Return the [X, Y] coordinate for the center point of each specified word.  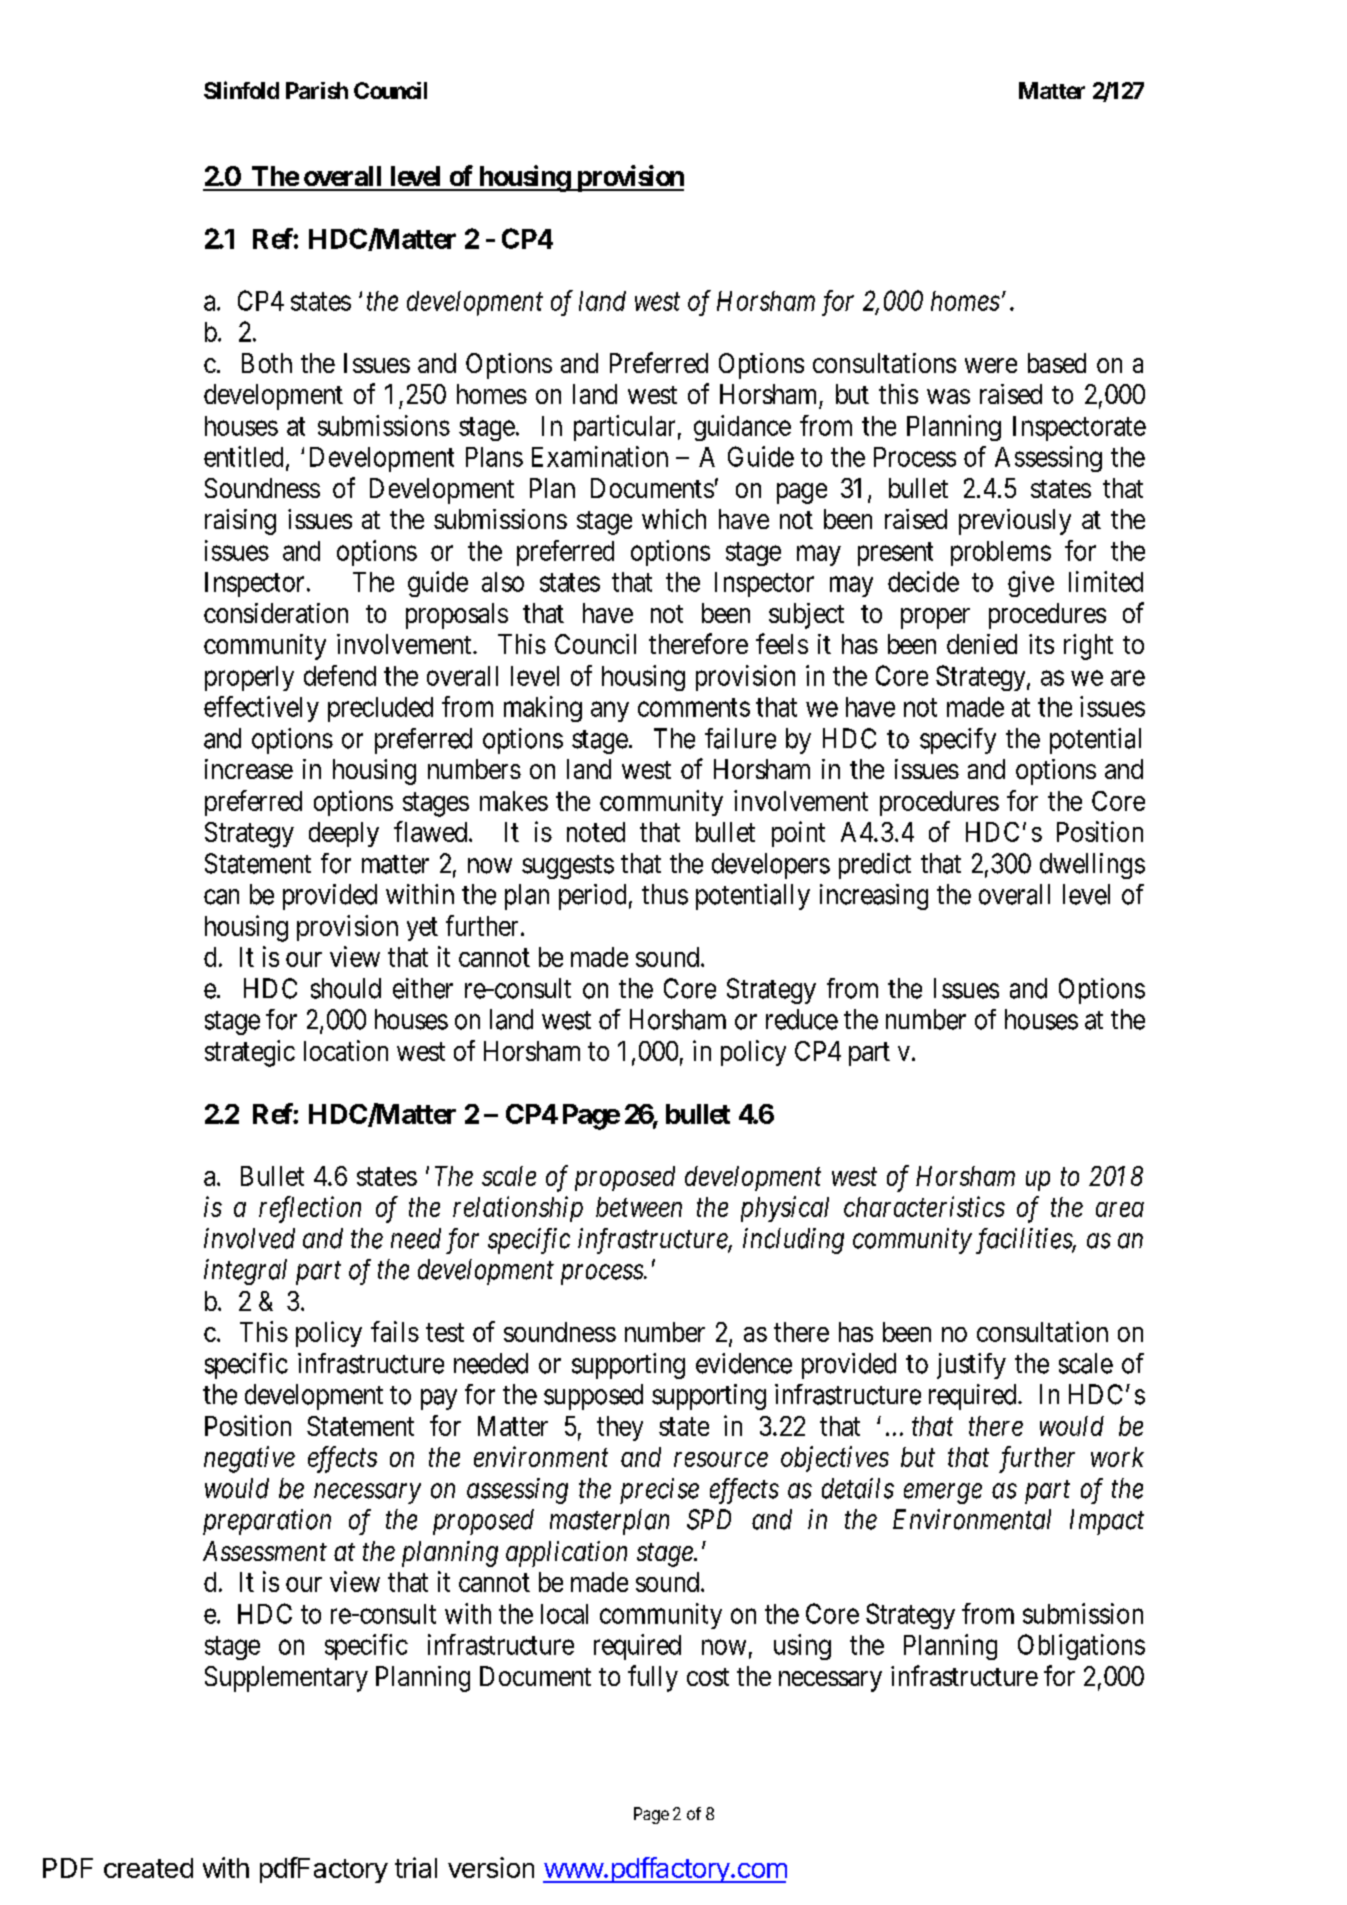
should [346, 988]
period [592, 897]
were [991, 365]
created [148, 1868]
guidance [742, 428]
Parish [317, 90]
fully [653, 1678]
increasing [874, 897]
